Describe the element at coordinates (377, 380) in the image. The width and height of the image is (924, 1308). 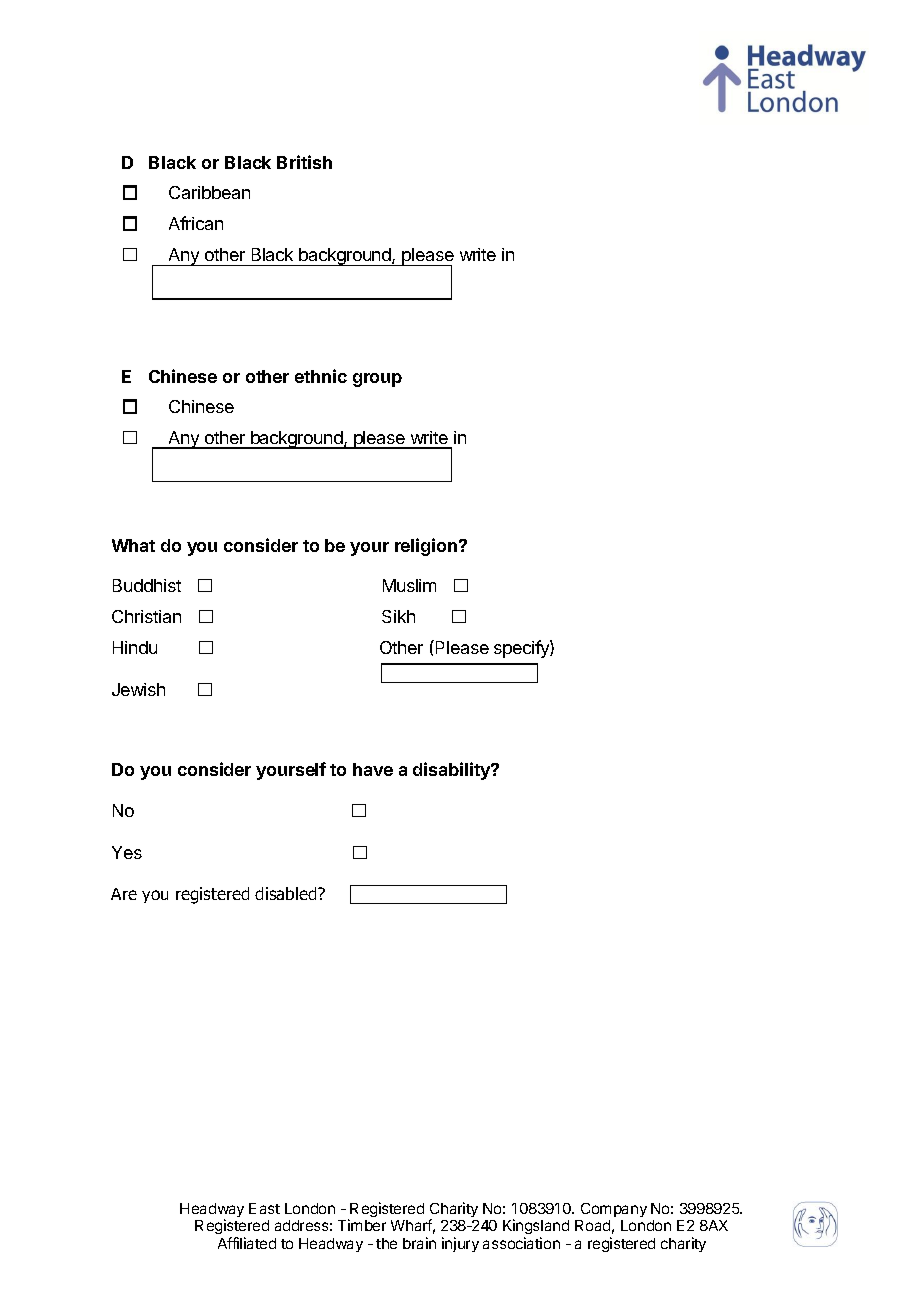
I see `group` at that location.
